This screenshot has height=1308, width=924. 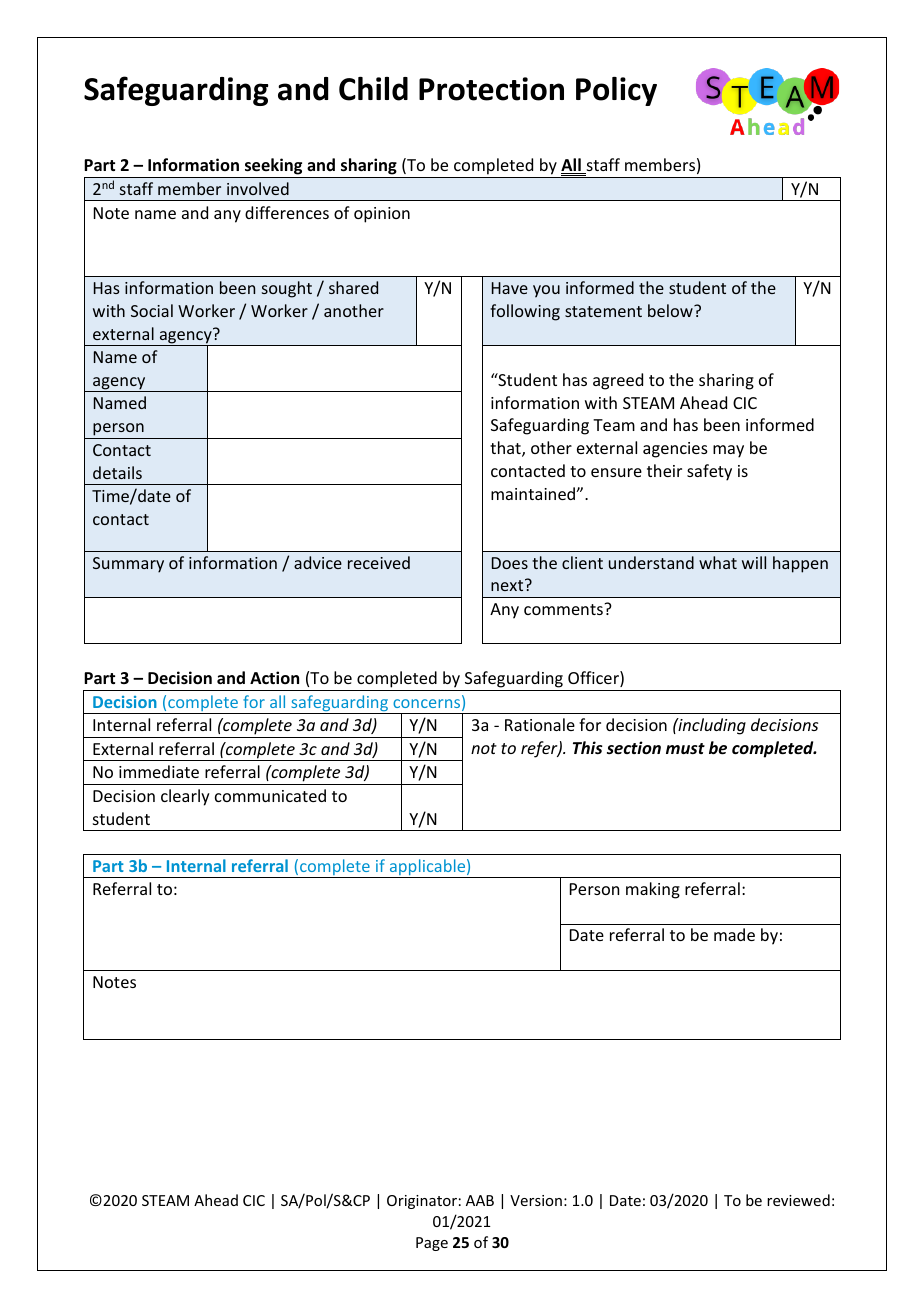 What do you see at coordinates (428, 705) in the screenshot?
I see `concerns` at bounding box center [428, 705].
